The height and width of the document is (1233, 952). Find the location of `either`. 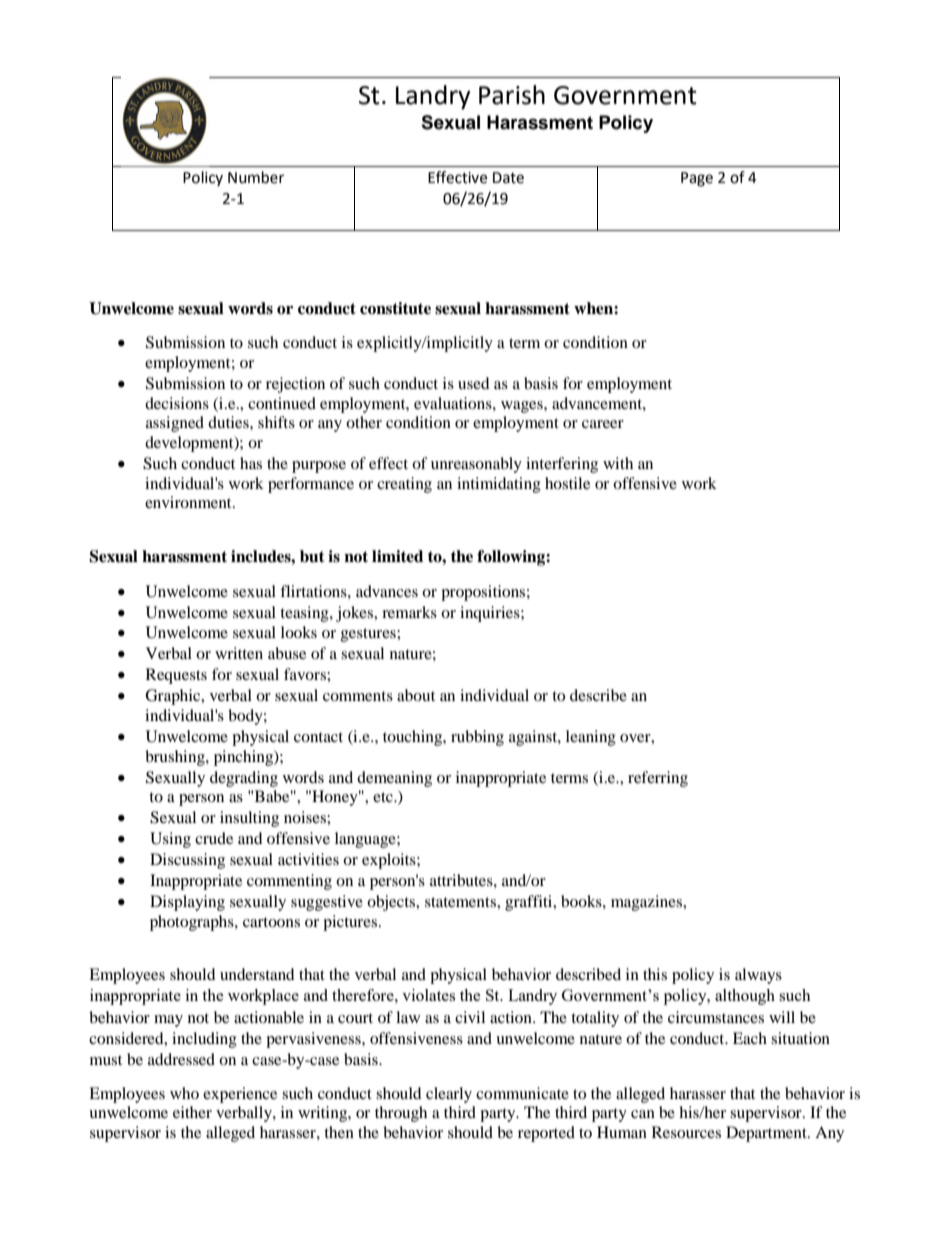

either is located at coordinates (192, 1112).
